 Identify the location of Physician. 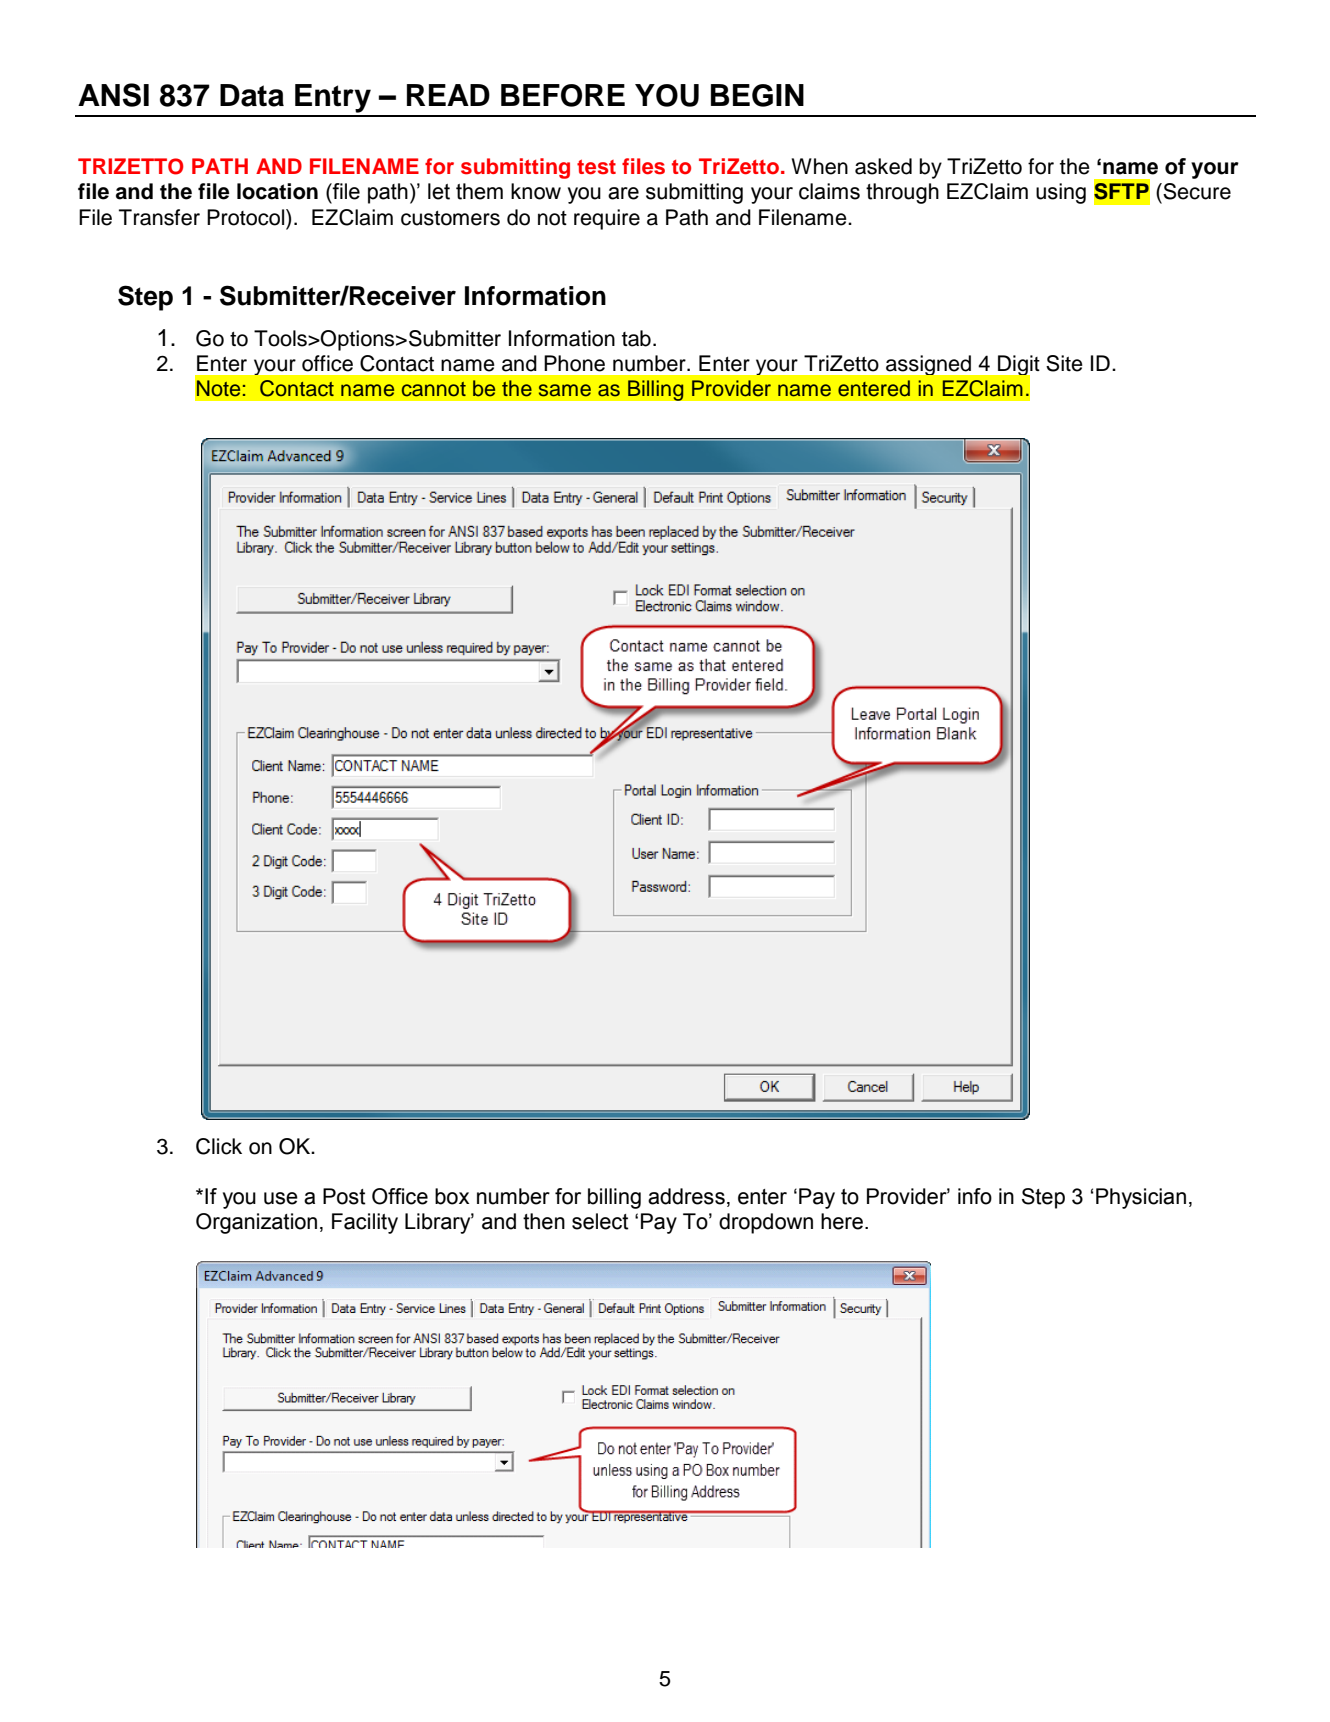
(1141, 1198).
